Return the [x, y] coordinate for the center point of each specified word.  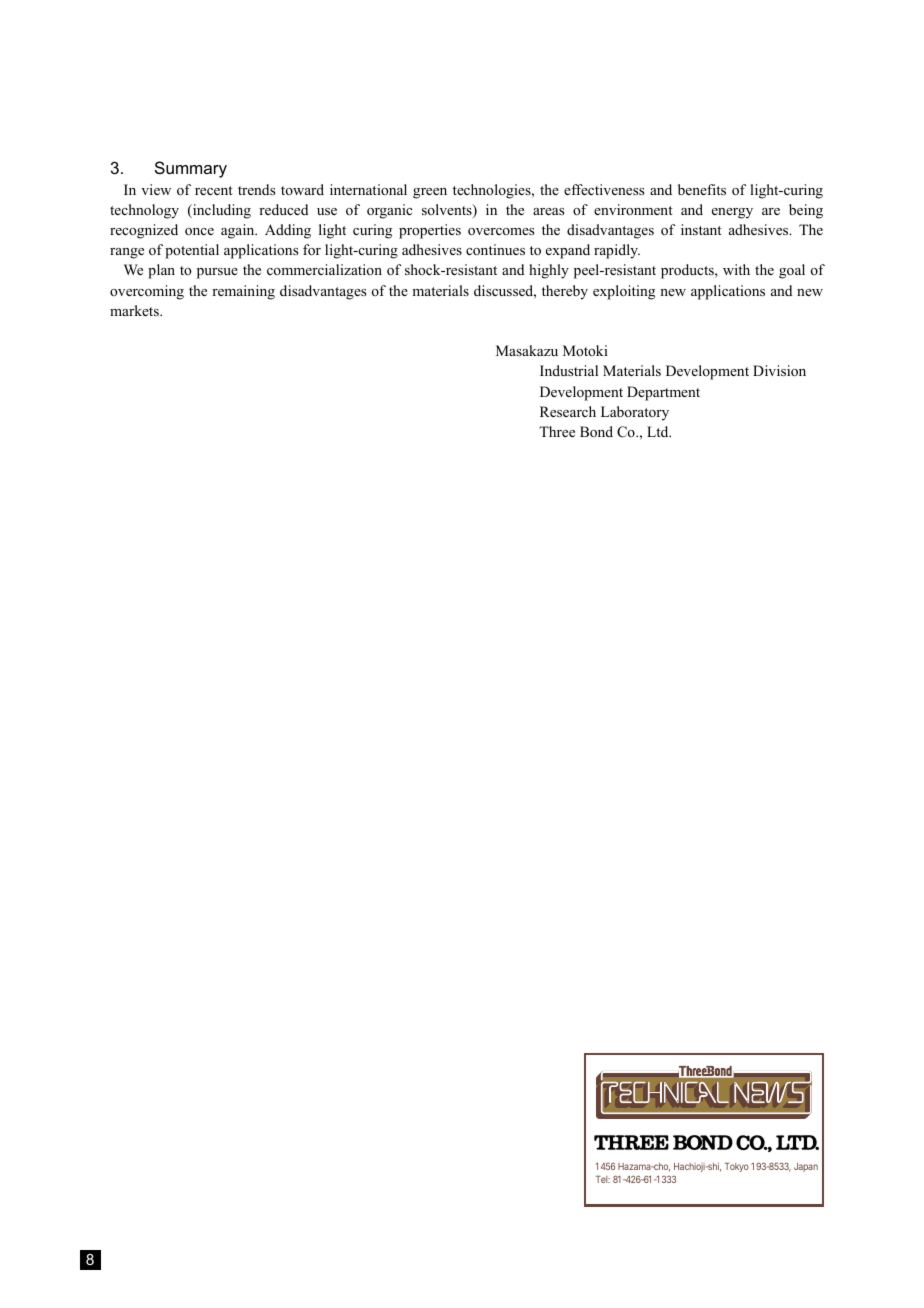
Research [568, 411]
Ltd [659, 431]
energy [732, 213]
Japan [806, 1167]
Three [557, 431]
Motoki [585, 350]
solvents [448, 211]
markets [135, 310]
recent [214, 190]
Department [663, 393]
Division [779, 371]
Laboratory [635, 413]
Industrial [569, 370]
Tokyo [737, 1167]
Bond [596, 432]
